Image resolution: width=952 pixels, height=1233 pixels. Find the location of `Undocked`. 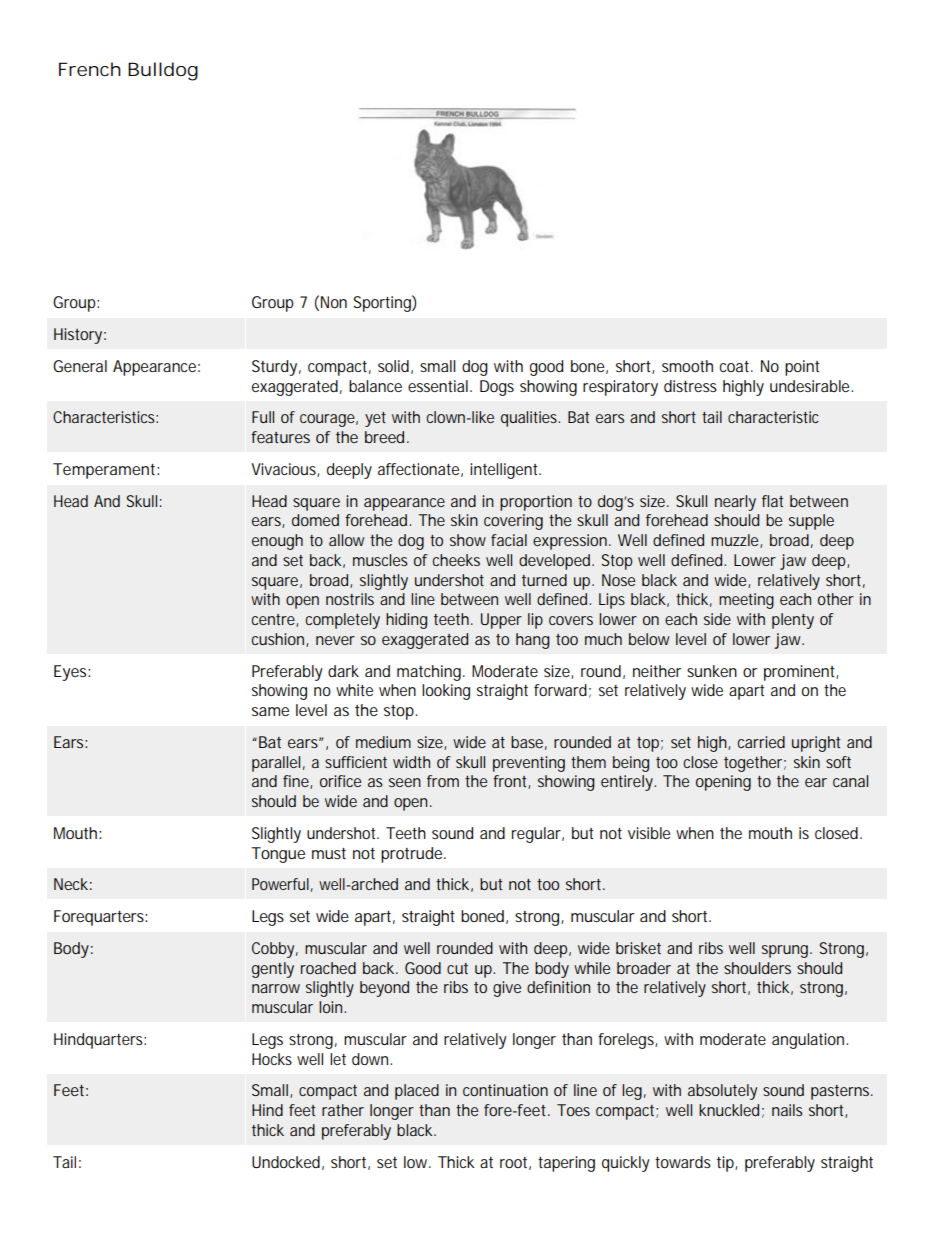

Undocked is located at coordinates (286, 1162).
